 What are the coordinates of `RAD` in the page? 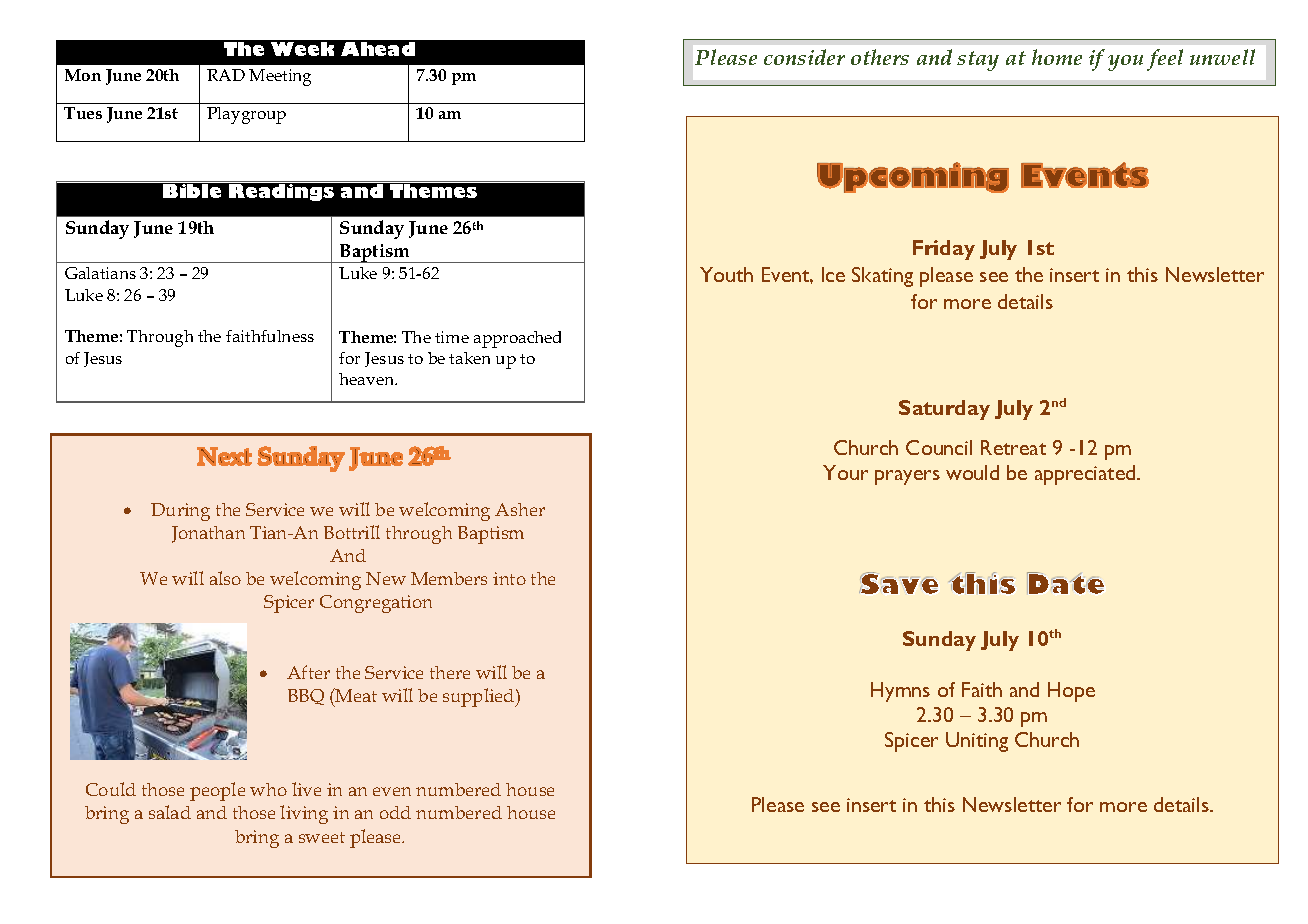 It's located at (226, 75).
